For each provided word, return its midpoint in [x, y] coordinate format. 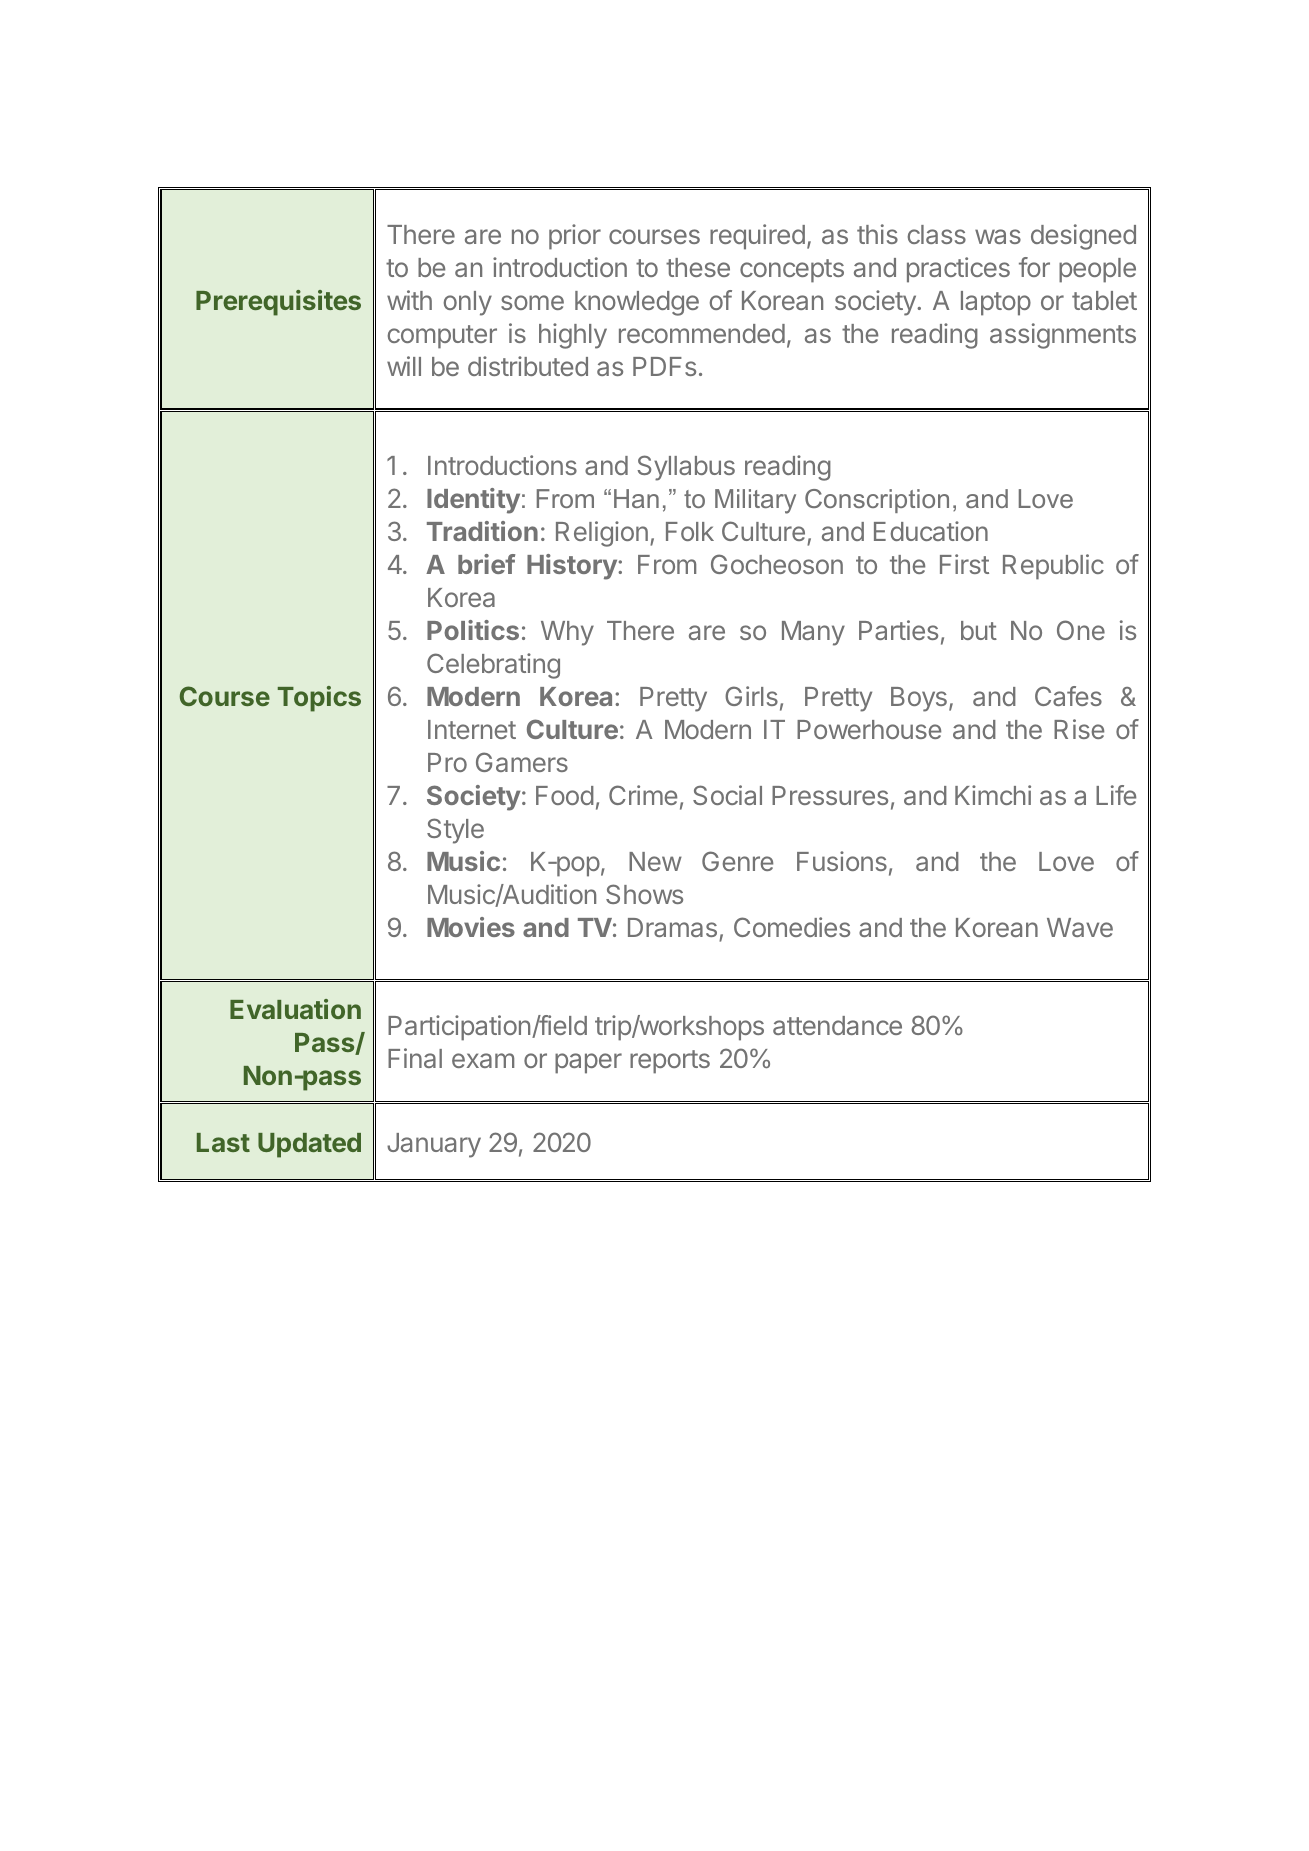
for [1034, 267]
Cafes [1068, 696]
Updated [309, 1145]
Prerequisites [278, 303]
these [698, 267]
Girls [751, 696]
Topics [319, 699]
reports [670, 1062]
